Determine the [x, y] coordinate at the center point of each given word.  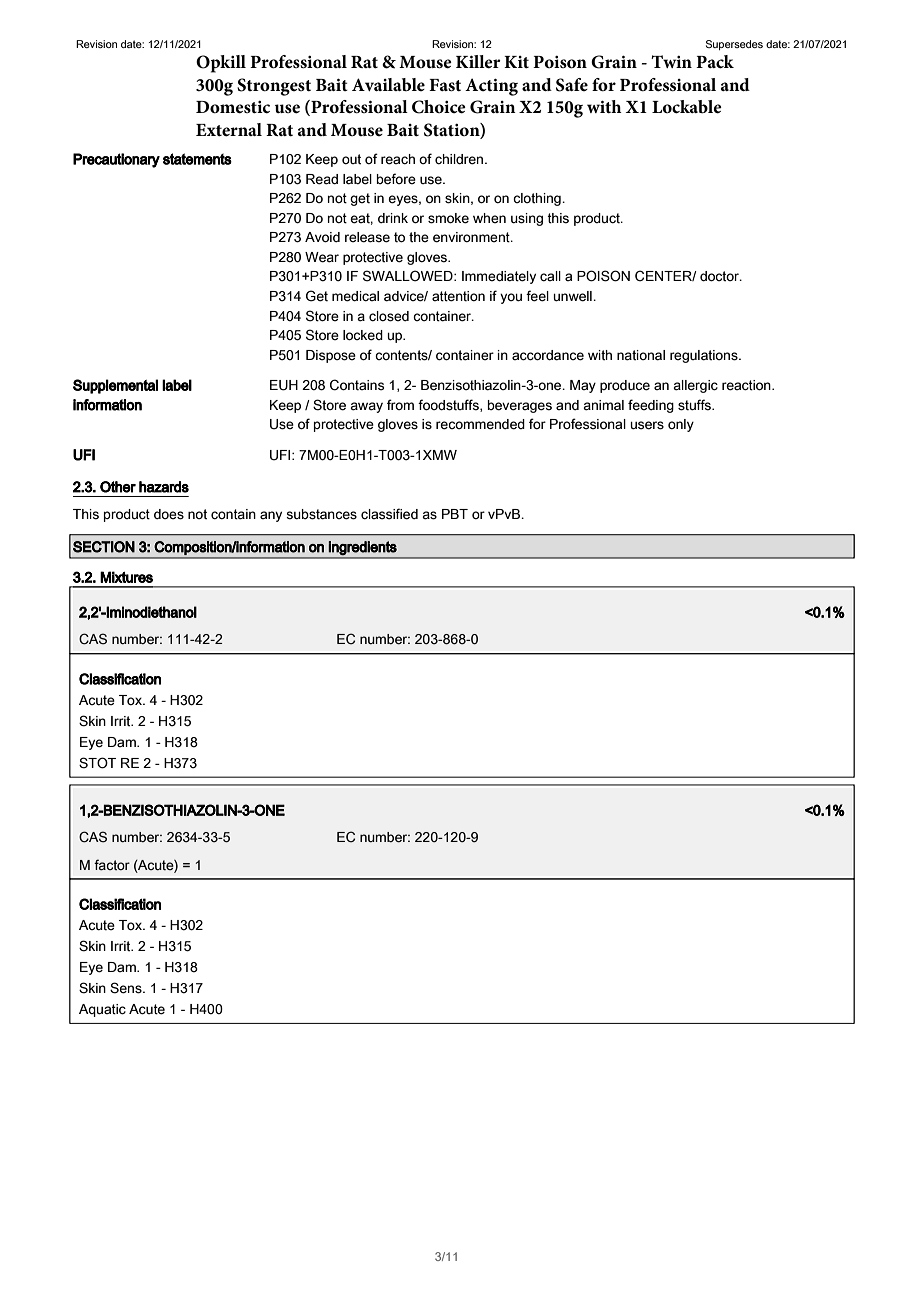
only [681, 425]
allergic [695, 386]
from [400, 404]
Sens [127, 988]
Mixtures [126, 577]
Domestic [233, 107]
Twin [671, 61]
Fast [445, 85]
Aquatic [102, 1010]
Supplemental [115, 386]
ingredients [363, 548]
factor [112, 865]
